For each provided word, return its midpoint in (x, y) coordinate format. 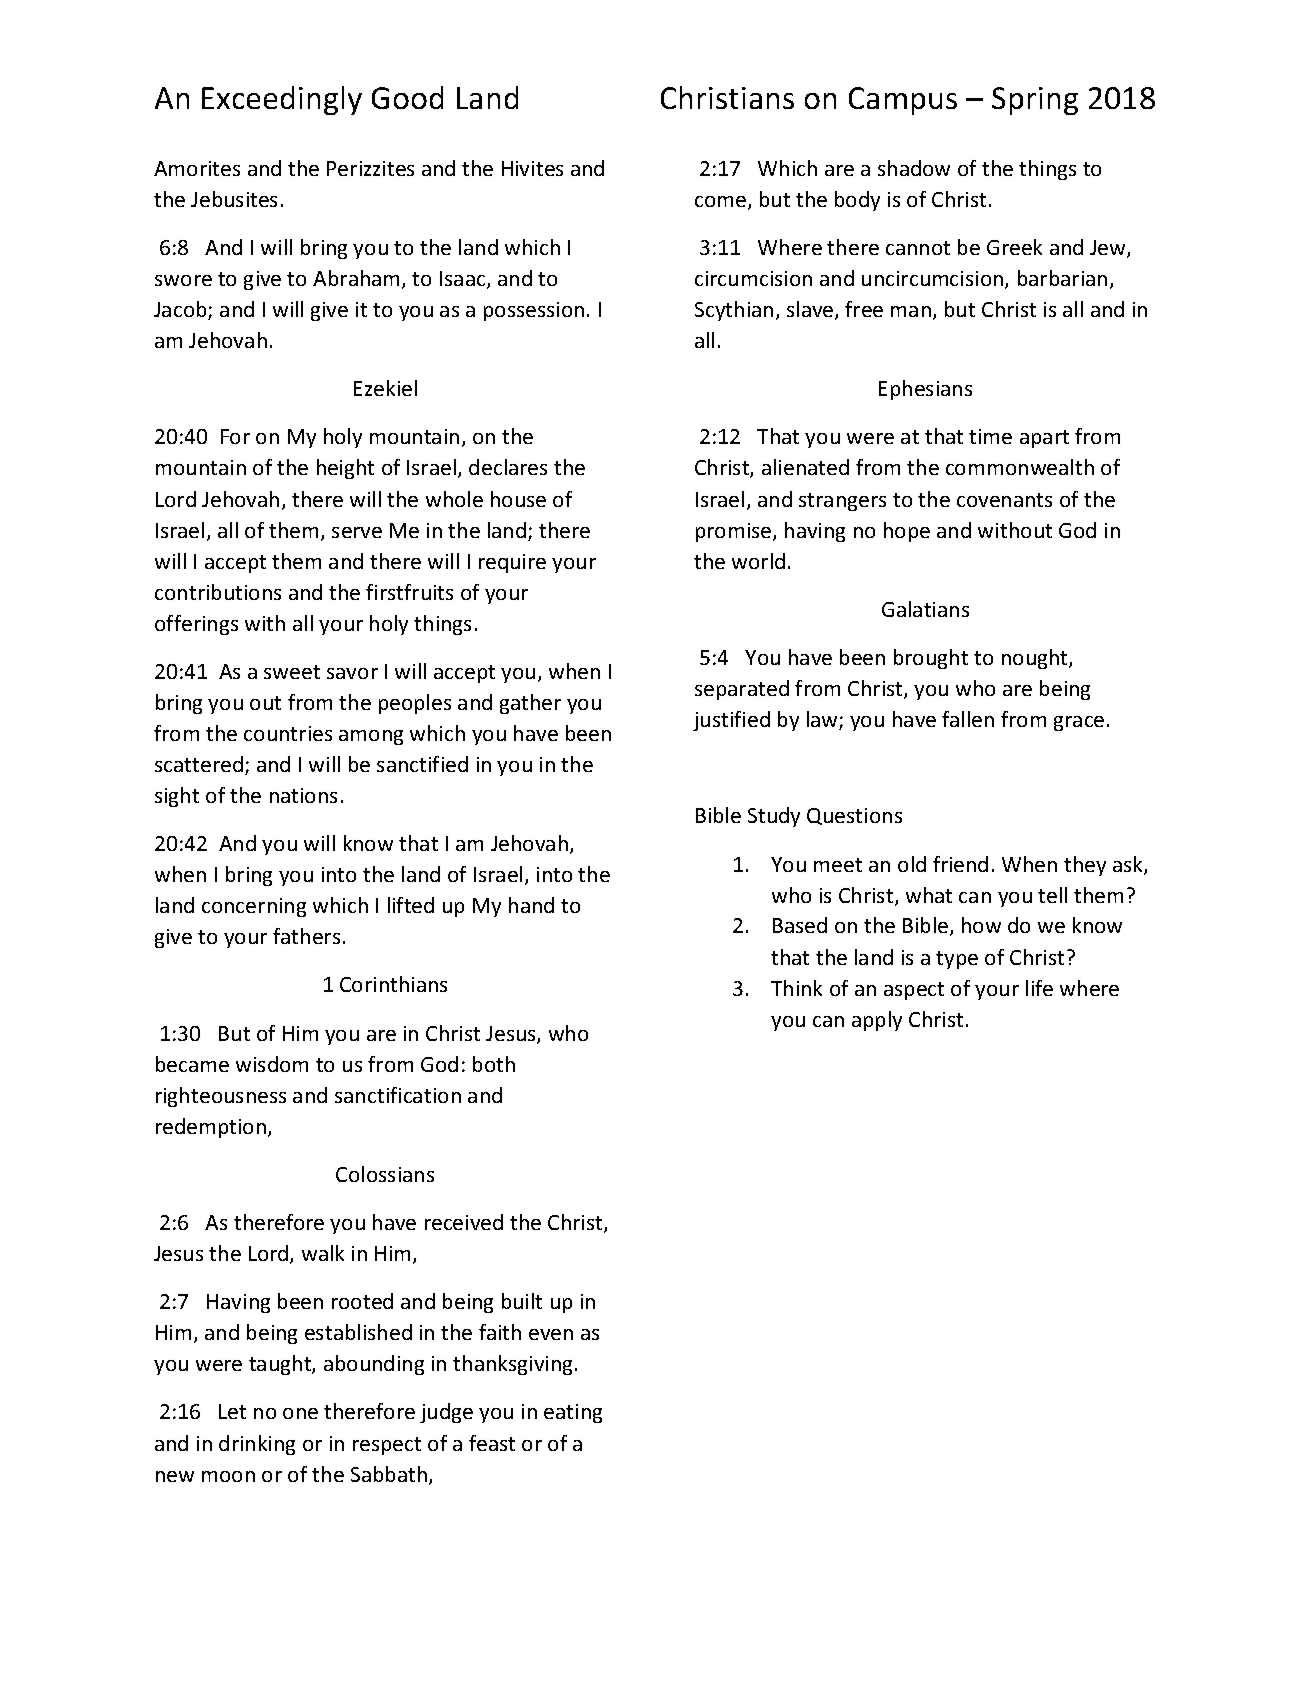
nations (303, 795)
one (300, 1413)
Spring (1035, 101)
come (722, 203)
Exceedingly (282, 100)
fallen (968, 719)
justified (731, 721)
